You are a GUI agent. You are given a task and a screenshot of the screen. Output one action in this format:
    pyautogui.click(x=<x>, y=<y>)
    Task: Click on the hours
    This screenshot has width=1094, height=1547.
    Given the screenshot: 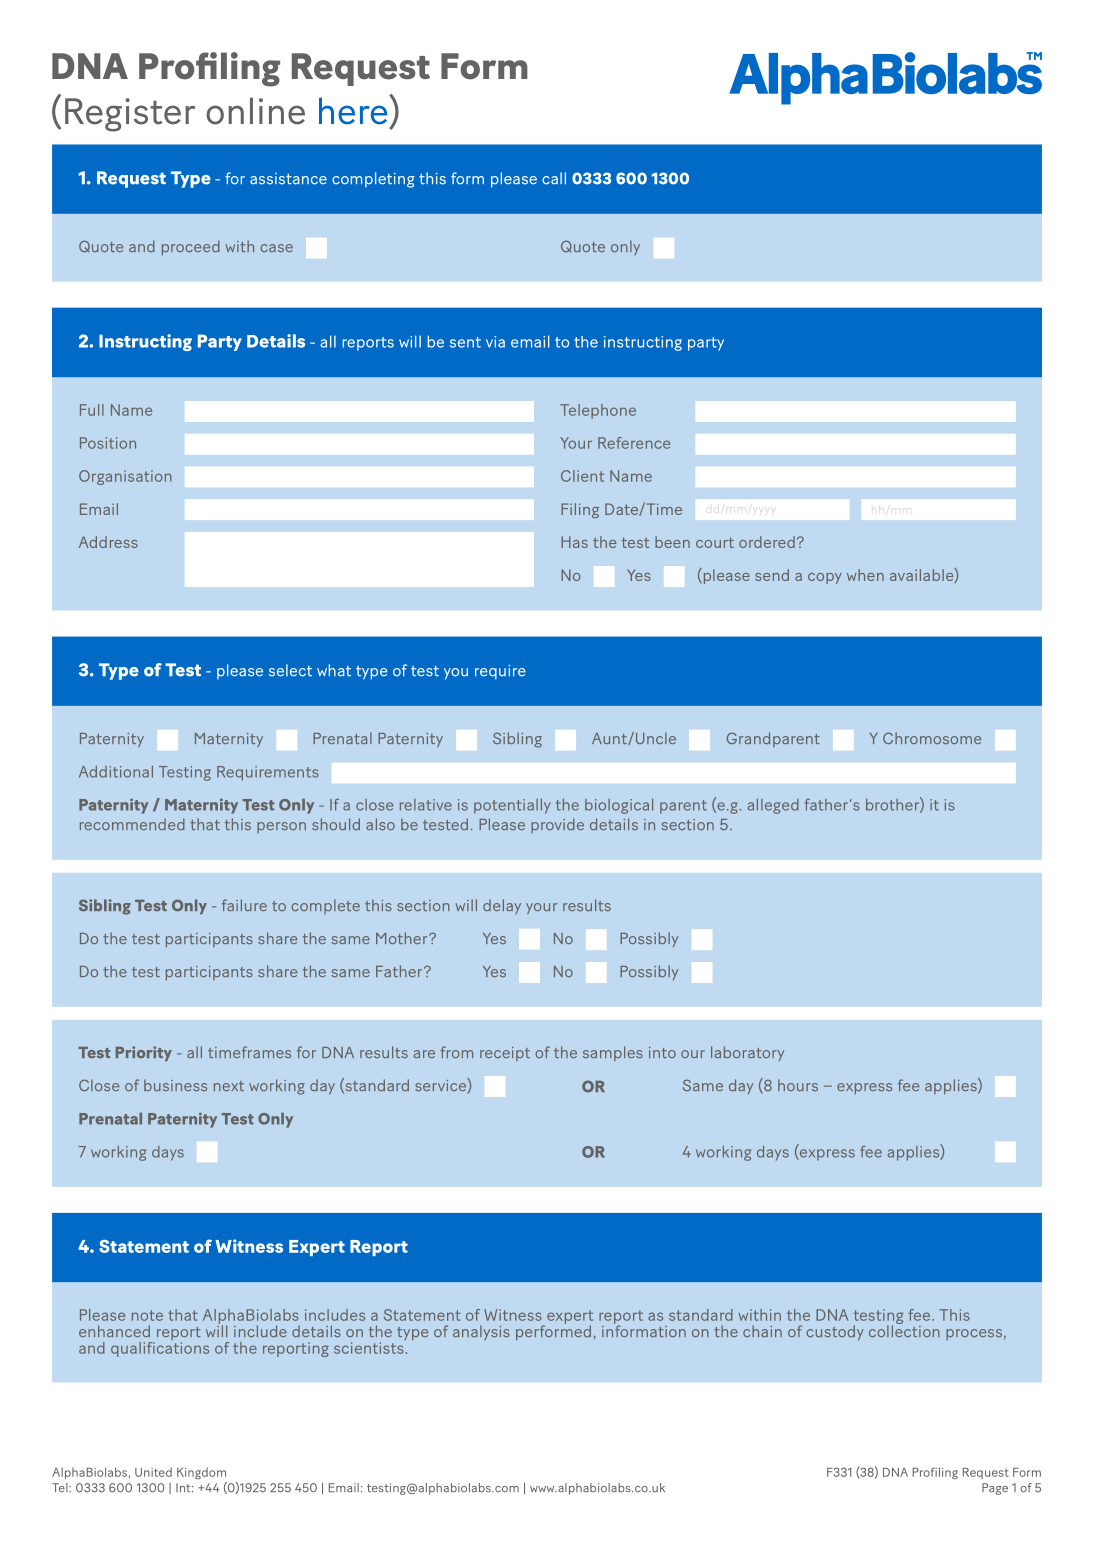 What is the action you would take?
    pyautogui.click(x=798, y=1085)
